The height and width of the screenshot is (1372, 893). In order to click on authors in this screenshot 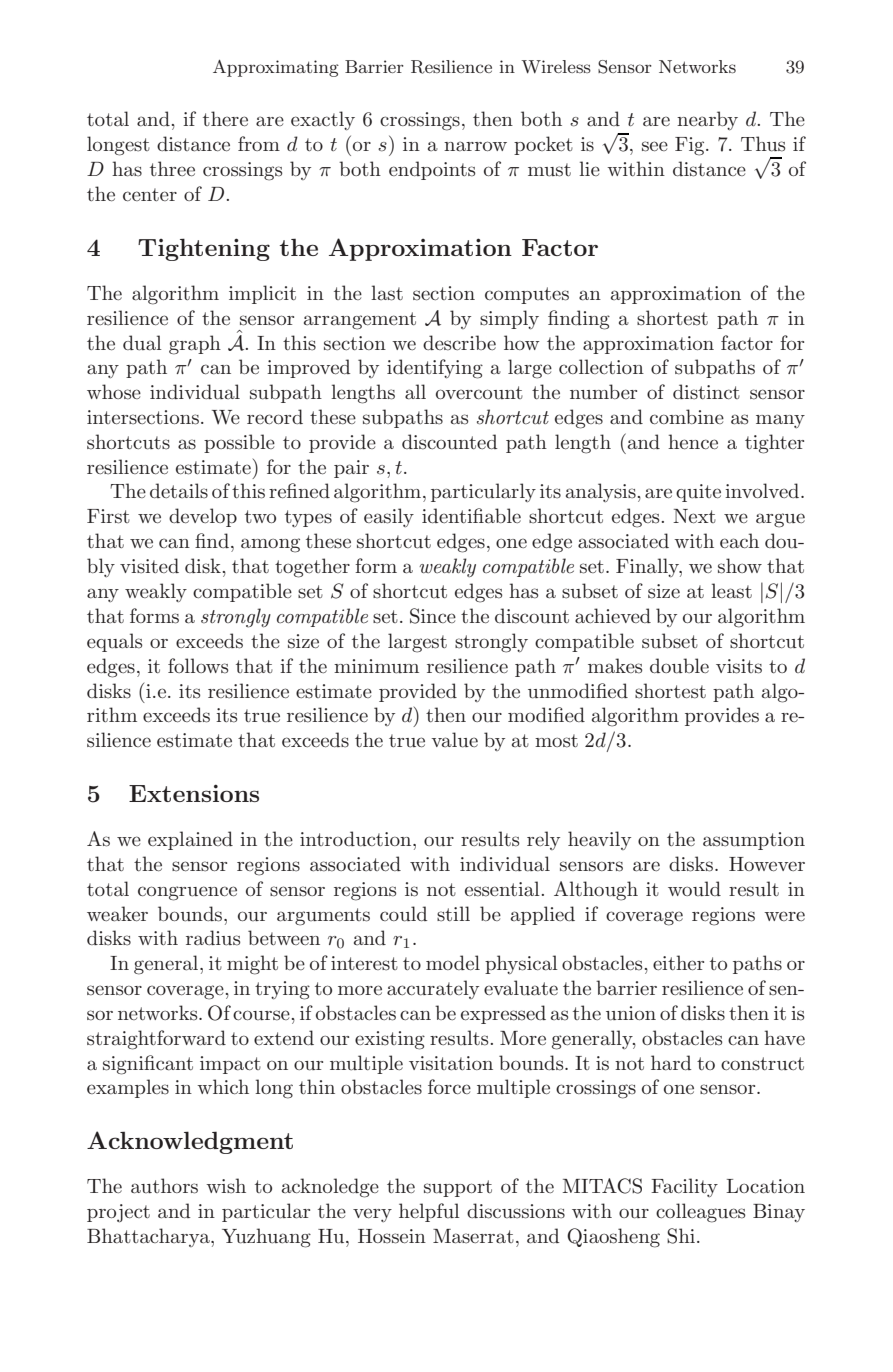, I will do `click(164, 1186)`.
